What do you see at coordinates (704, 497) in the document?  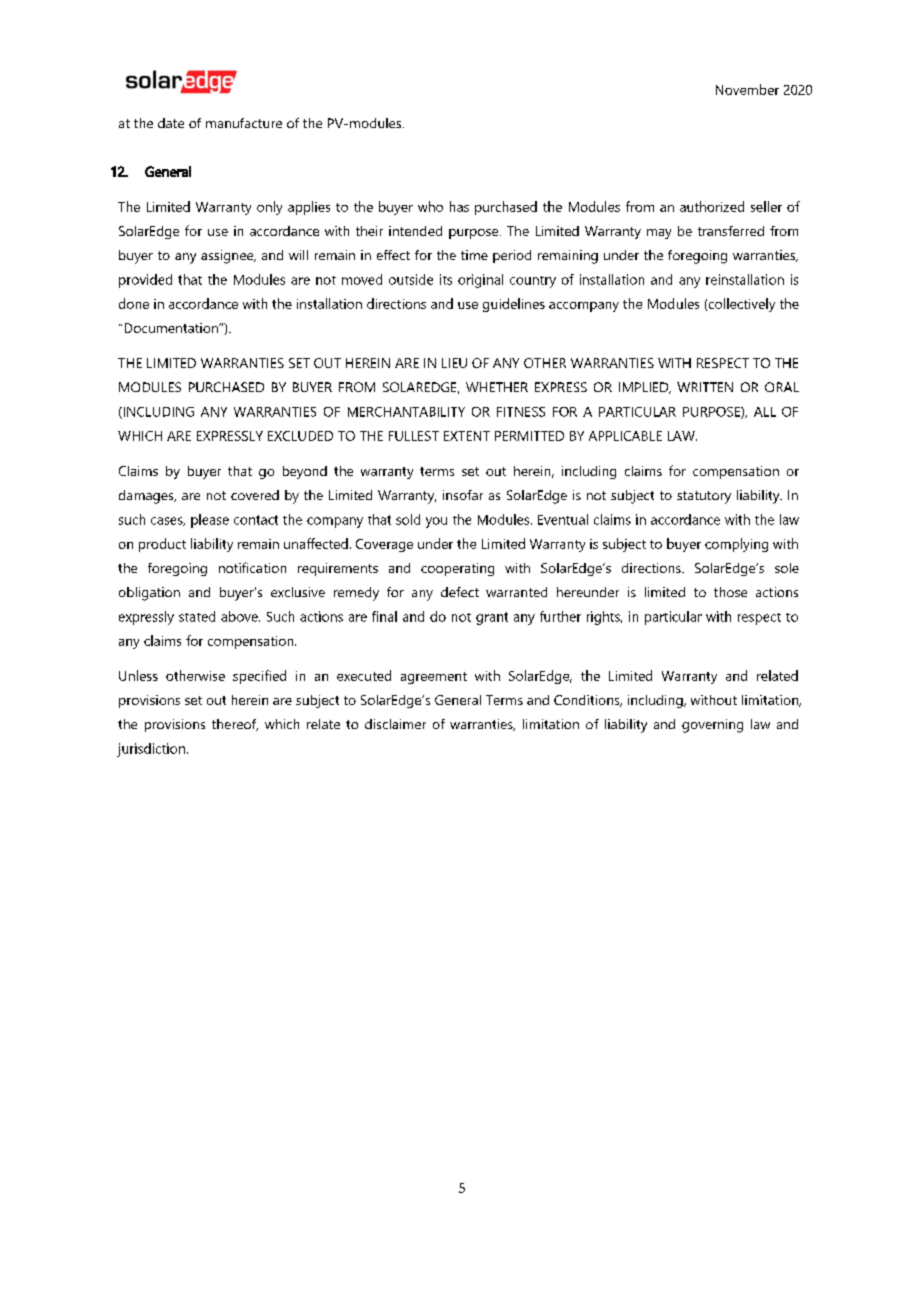 I see `statutory` at bounding box center [704, 497].
